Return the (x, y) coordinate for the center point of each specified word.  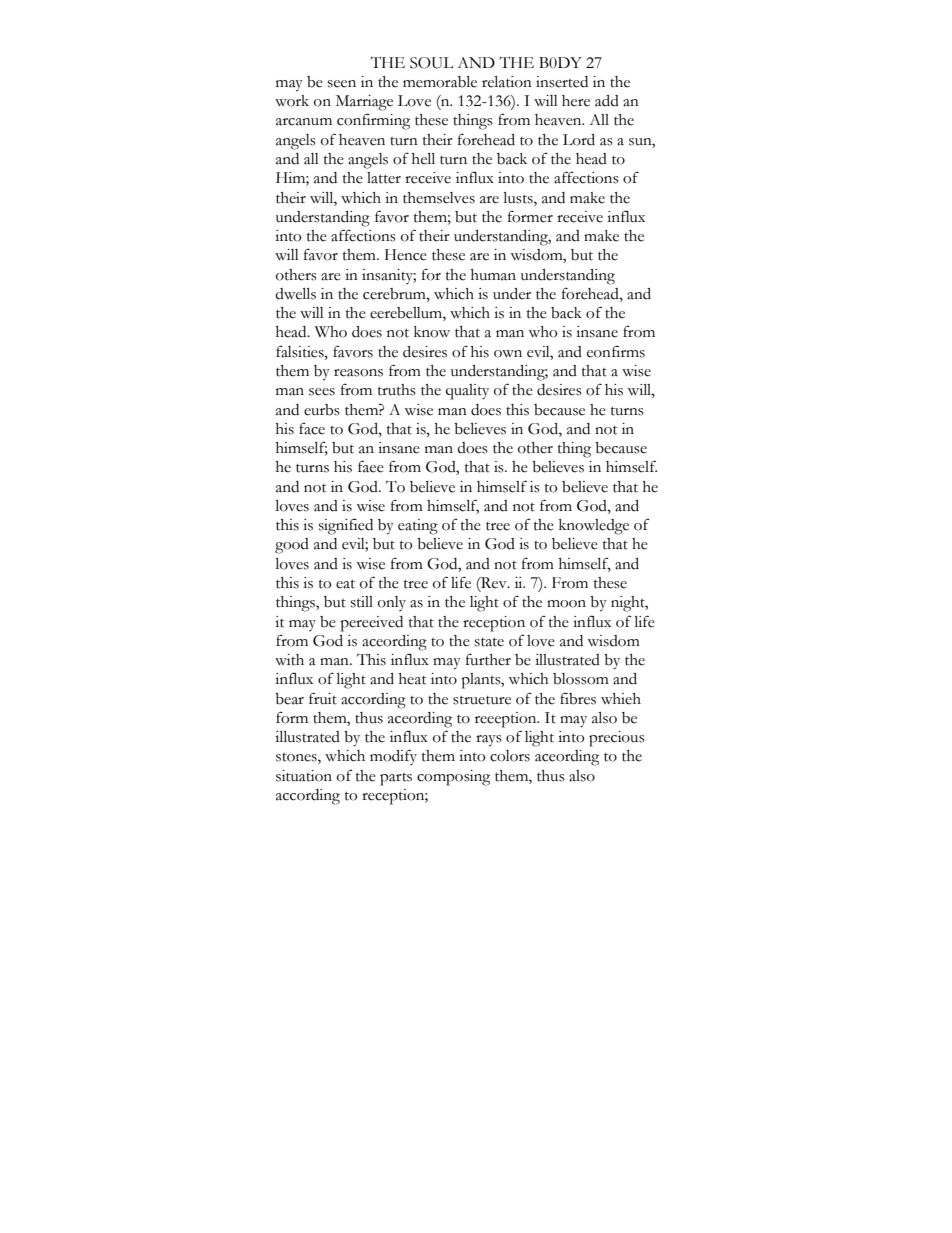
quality (467, 392)
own (508, 354)
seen (342, 84)
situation (304, 776)
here (576, 101)
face (312, 428)
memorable (440, 82)
